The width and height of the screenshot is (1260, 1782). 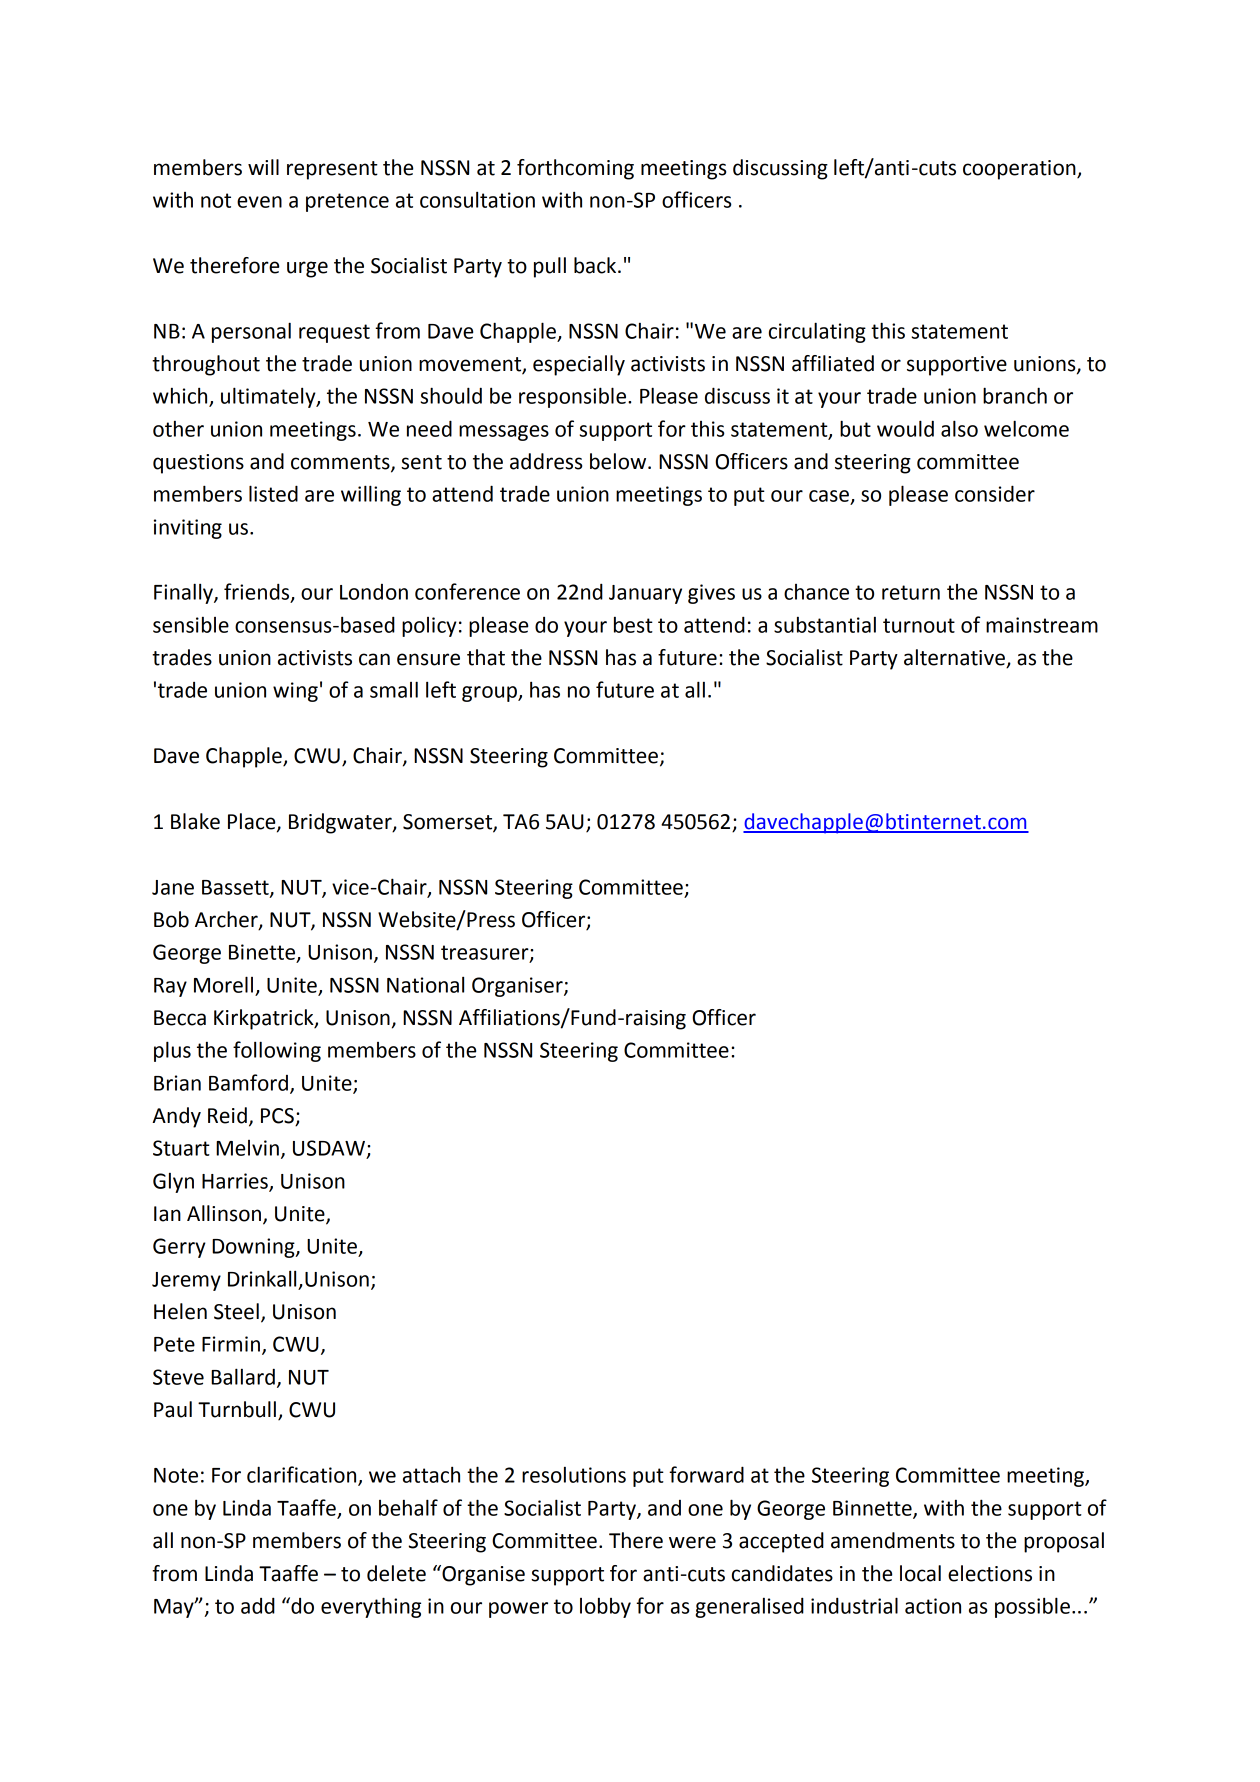 What do you see at coordinates (425, 985) in the screenshot?
I see `National` at bounding box center [425, 985].
